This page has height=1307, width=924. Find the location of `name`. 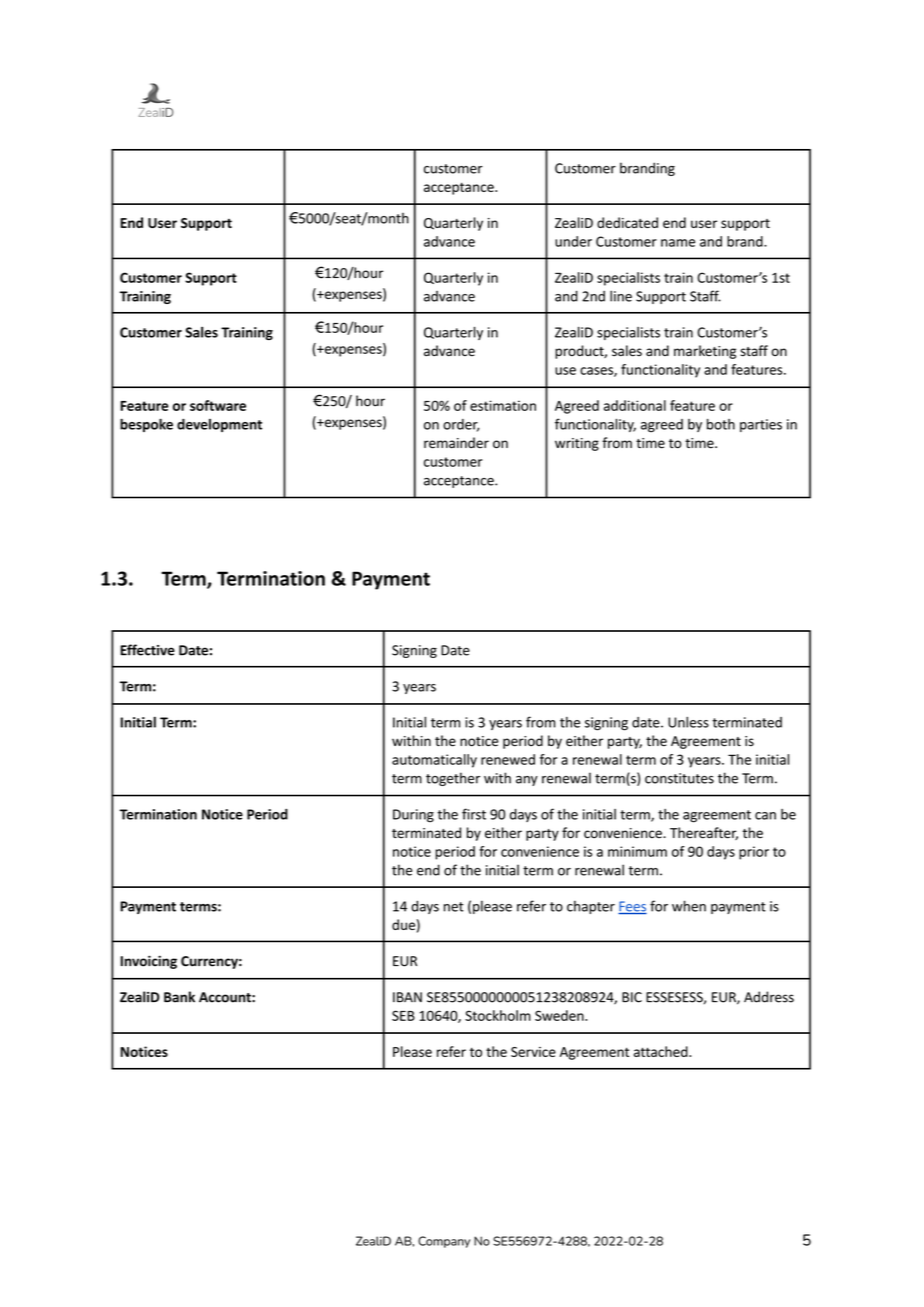

name is located at coordinates (678, 243).
